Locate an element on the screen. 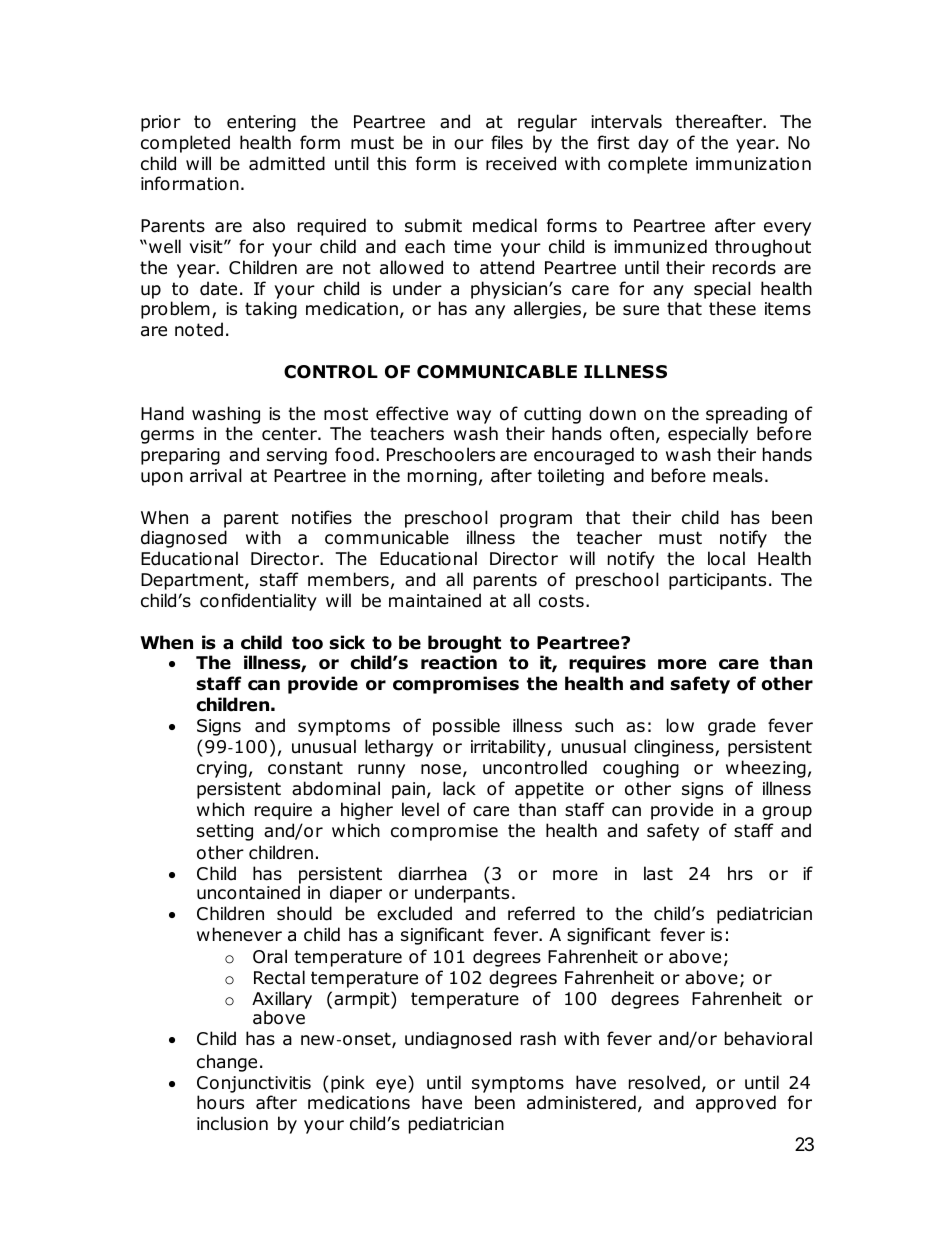  lack is located at coordinates (459, 788).
